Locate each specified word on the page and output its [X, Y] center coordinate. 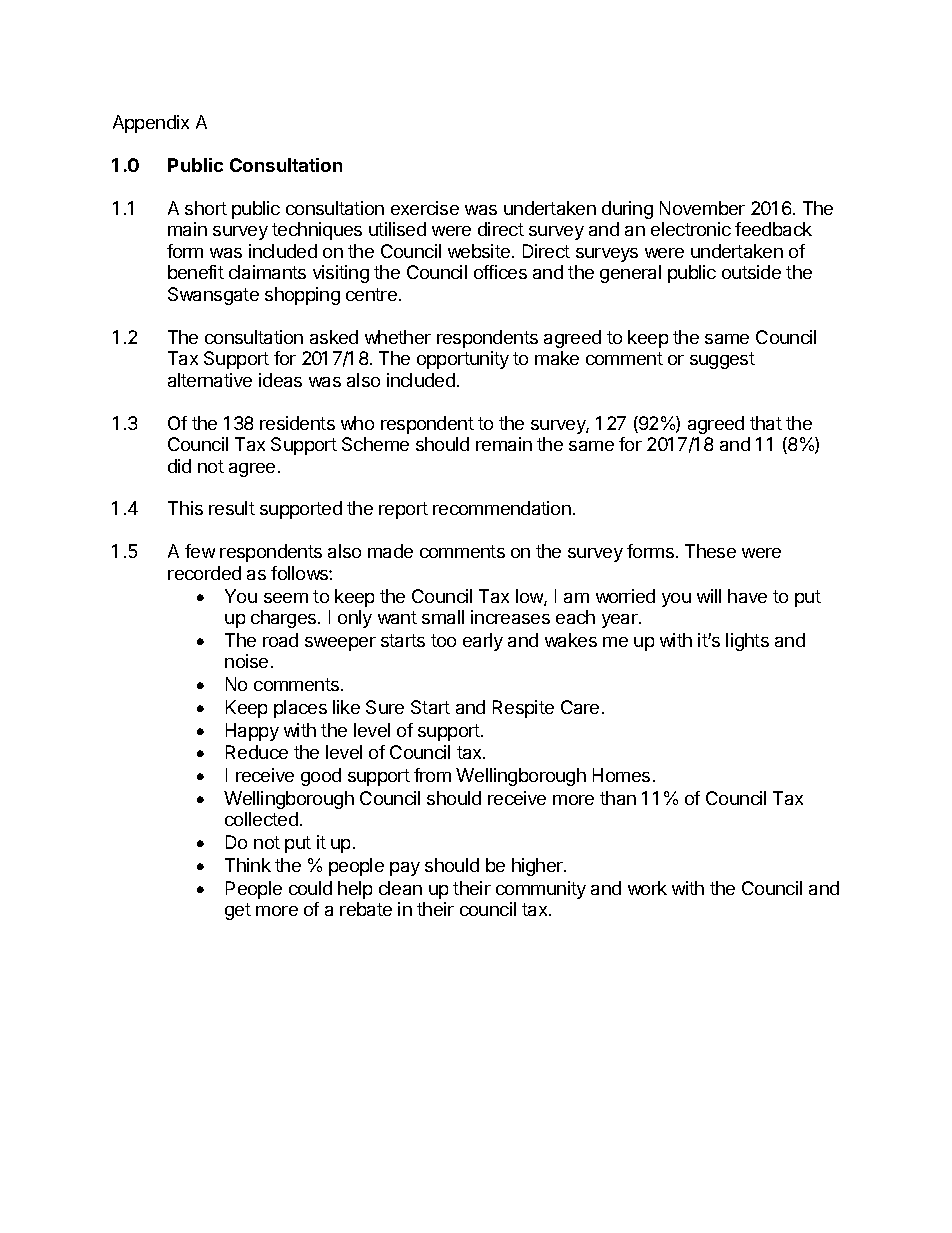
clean [400, 888]
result [232, 508]
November [702, 208]
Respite [523, 709]
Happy [252, 732]
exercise [425, 208]
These [710, 551]
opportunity [463, 360]
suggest [722, 360]
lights [747, 642]
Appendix [151, 124]
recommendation [502, 508]
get [238, 911]
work [647, 888]
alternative [210, 380]
